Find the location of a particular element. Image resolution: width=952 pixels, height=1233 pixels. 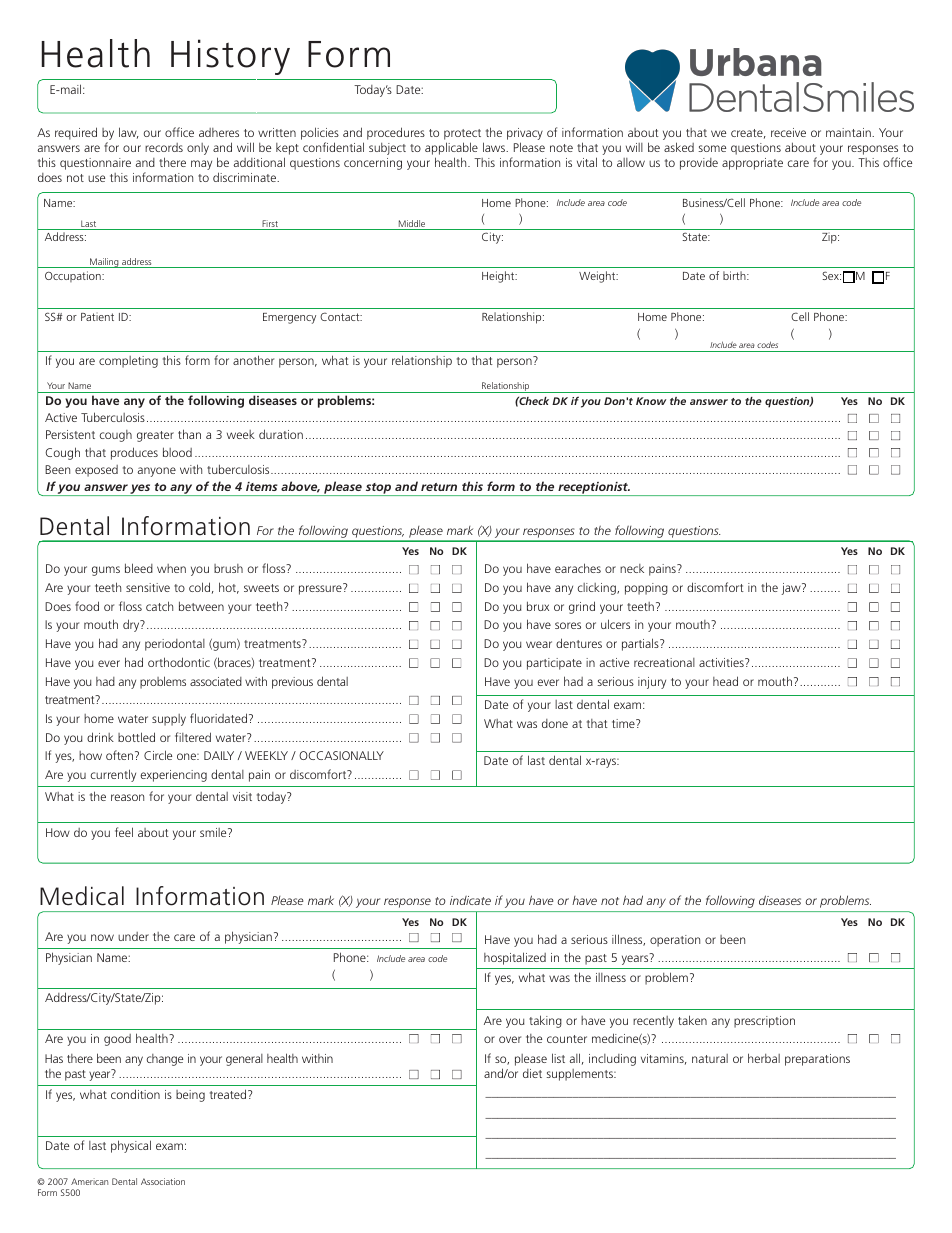

receive is located at coordinates (788, 132).
